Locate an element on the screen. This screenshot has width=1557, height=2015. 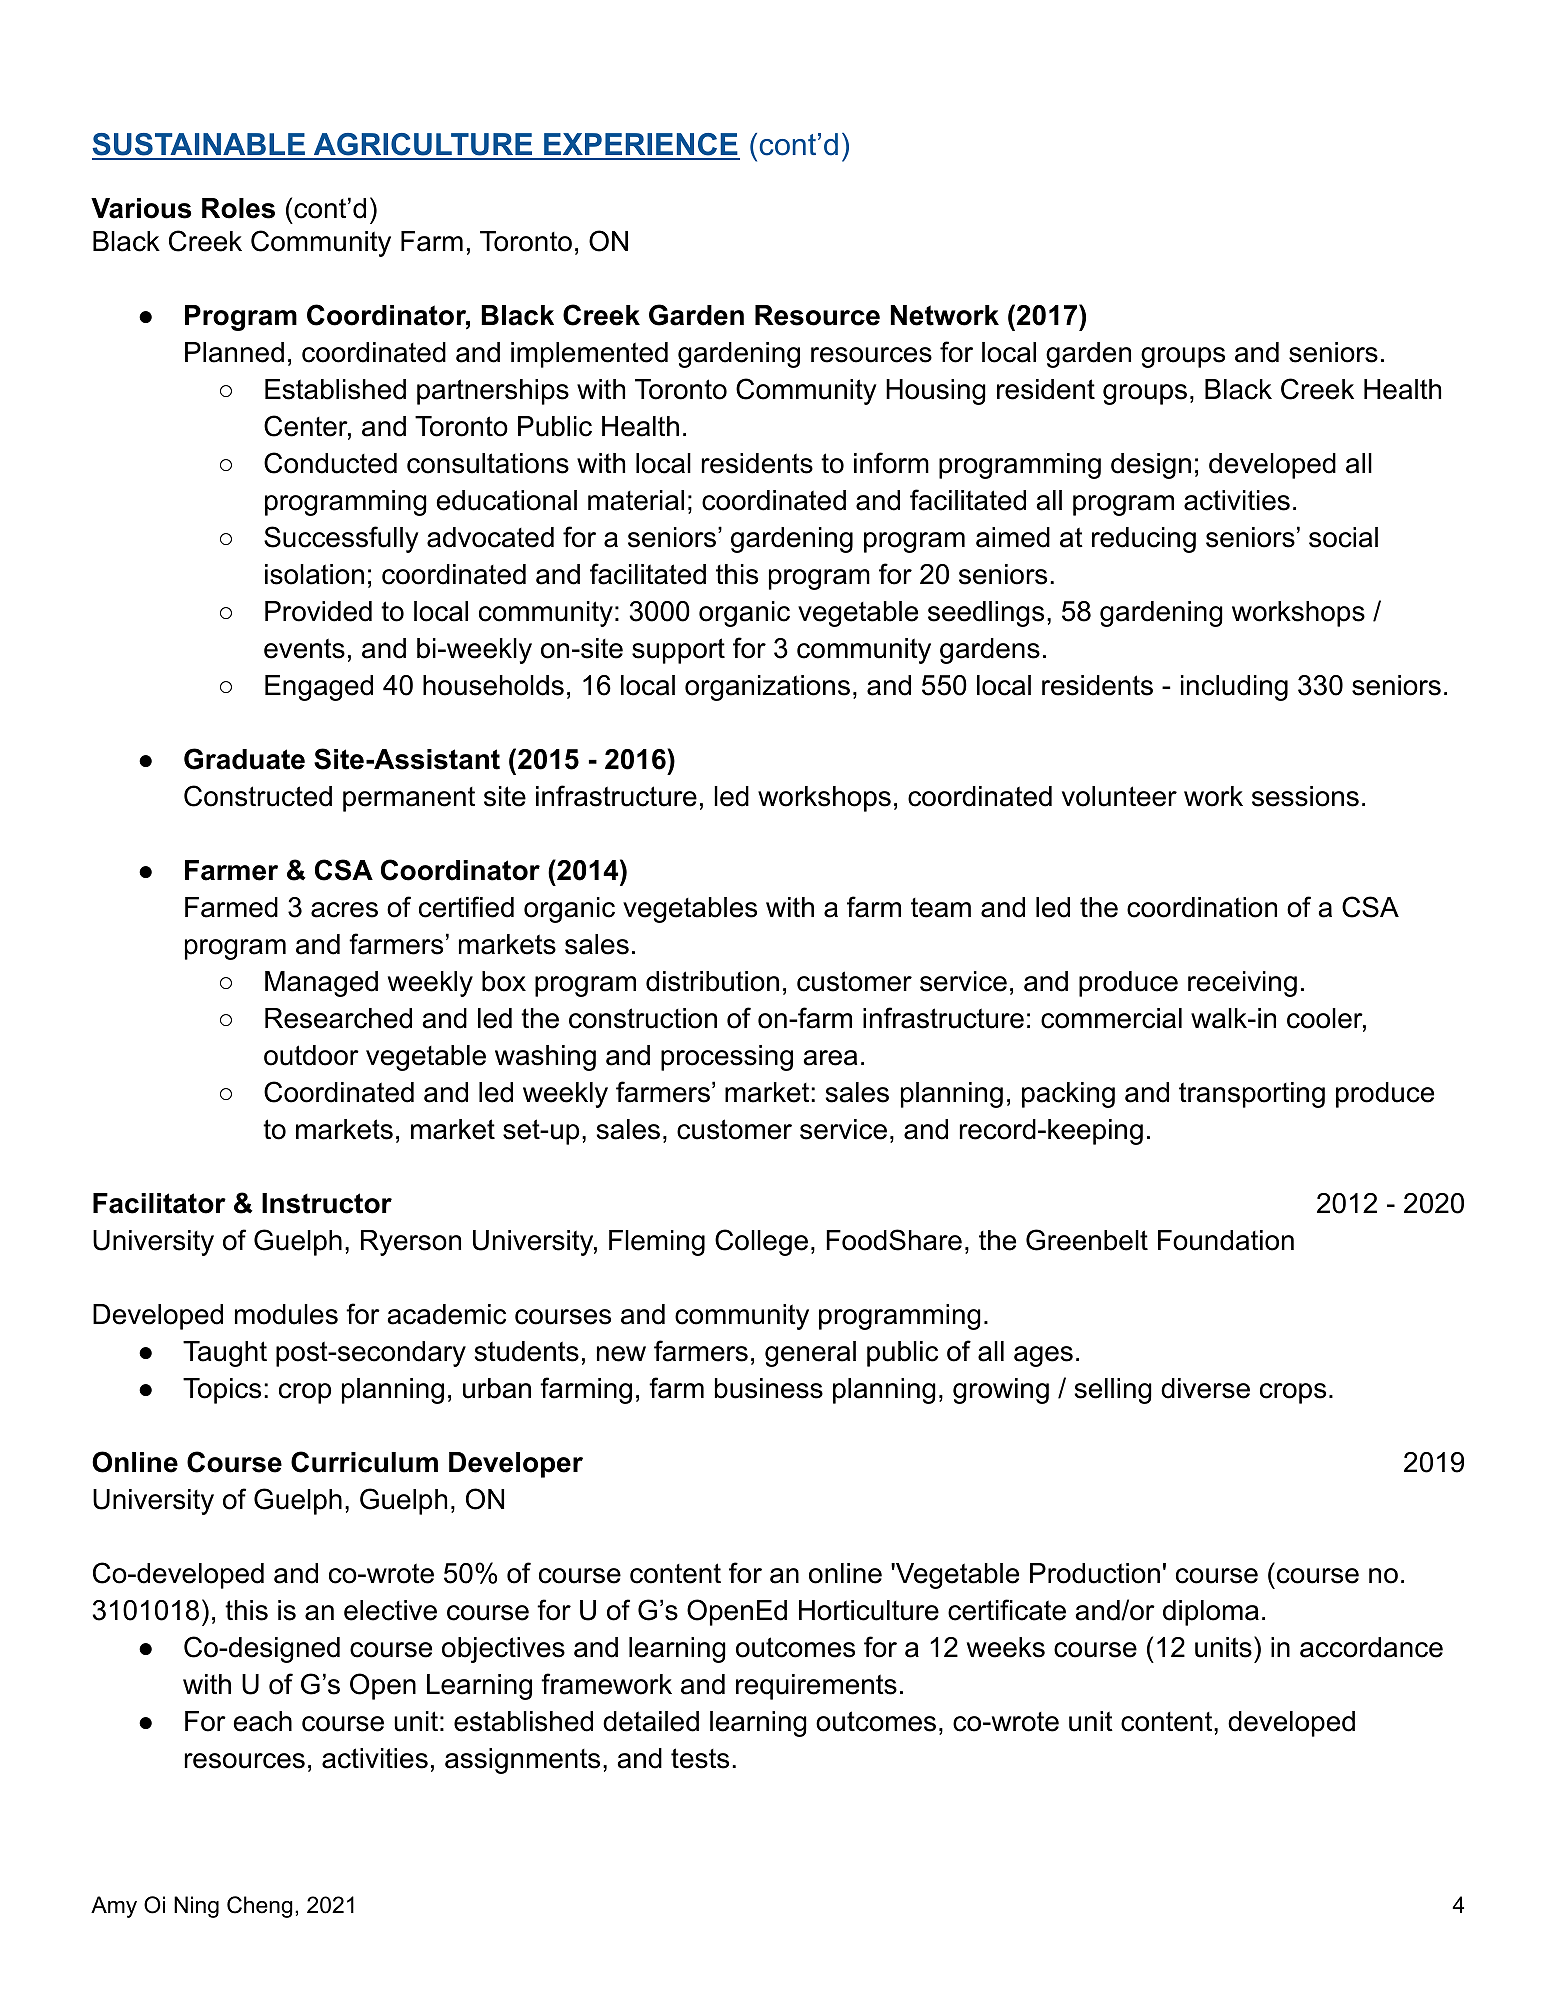
tests is located at coordinates (700, 1758).
